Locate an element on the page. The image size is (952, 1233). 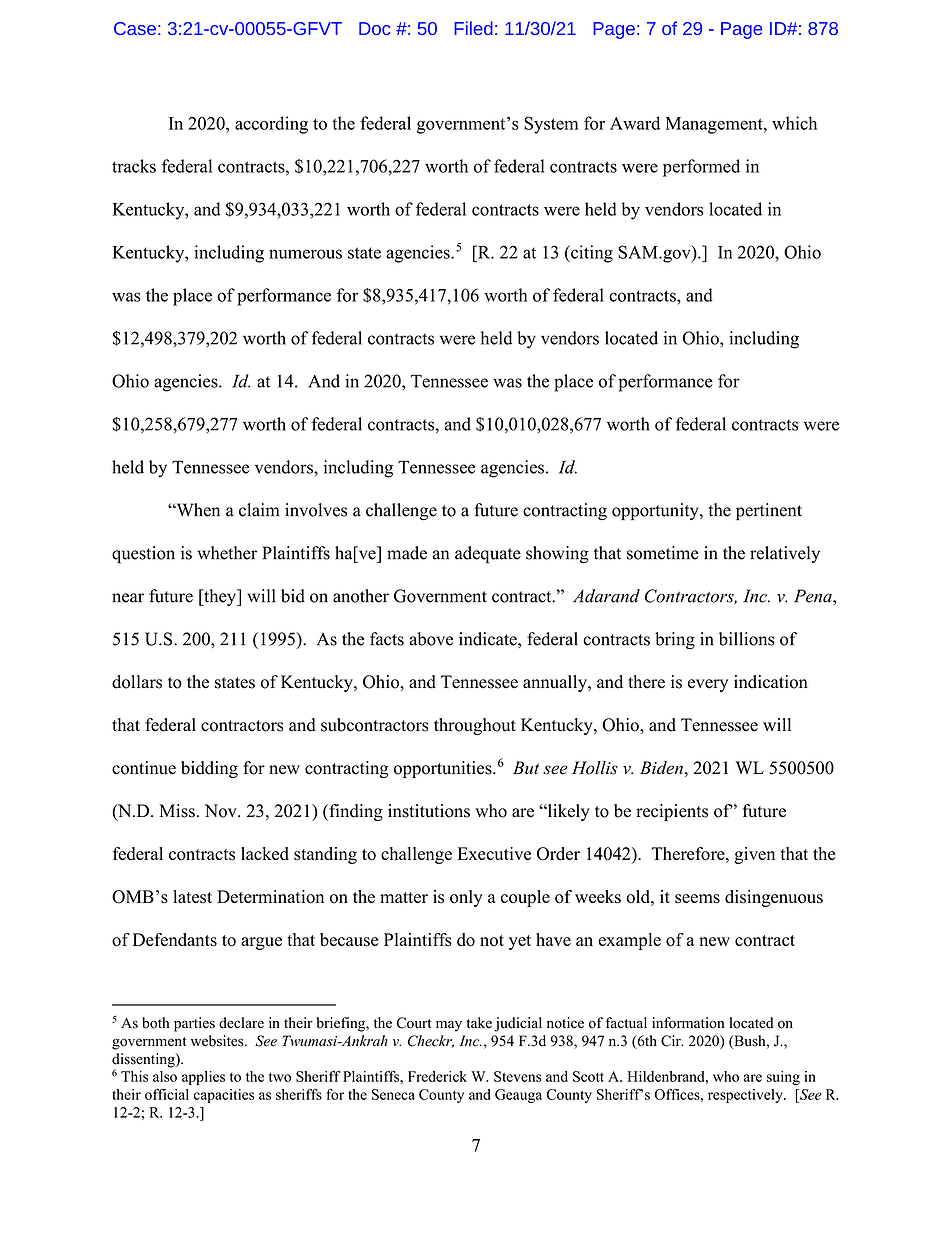
applies is located at coordinates (203, 1078).
